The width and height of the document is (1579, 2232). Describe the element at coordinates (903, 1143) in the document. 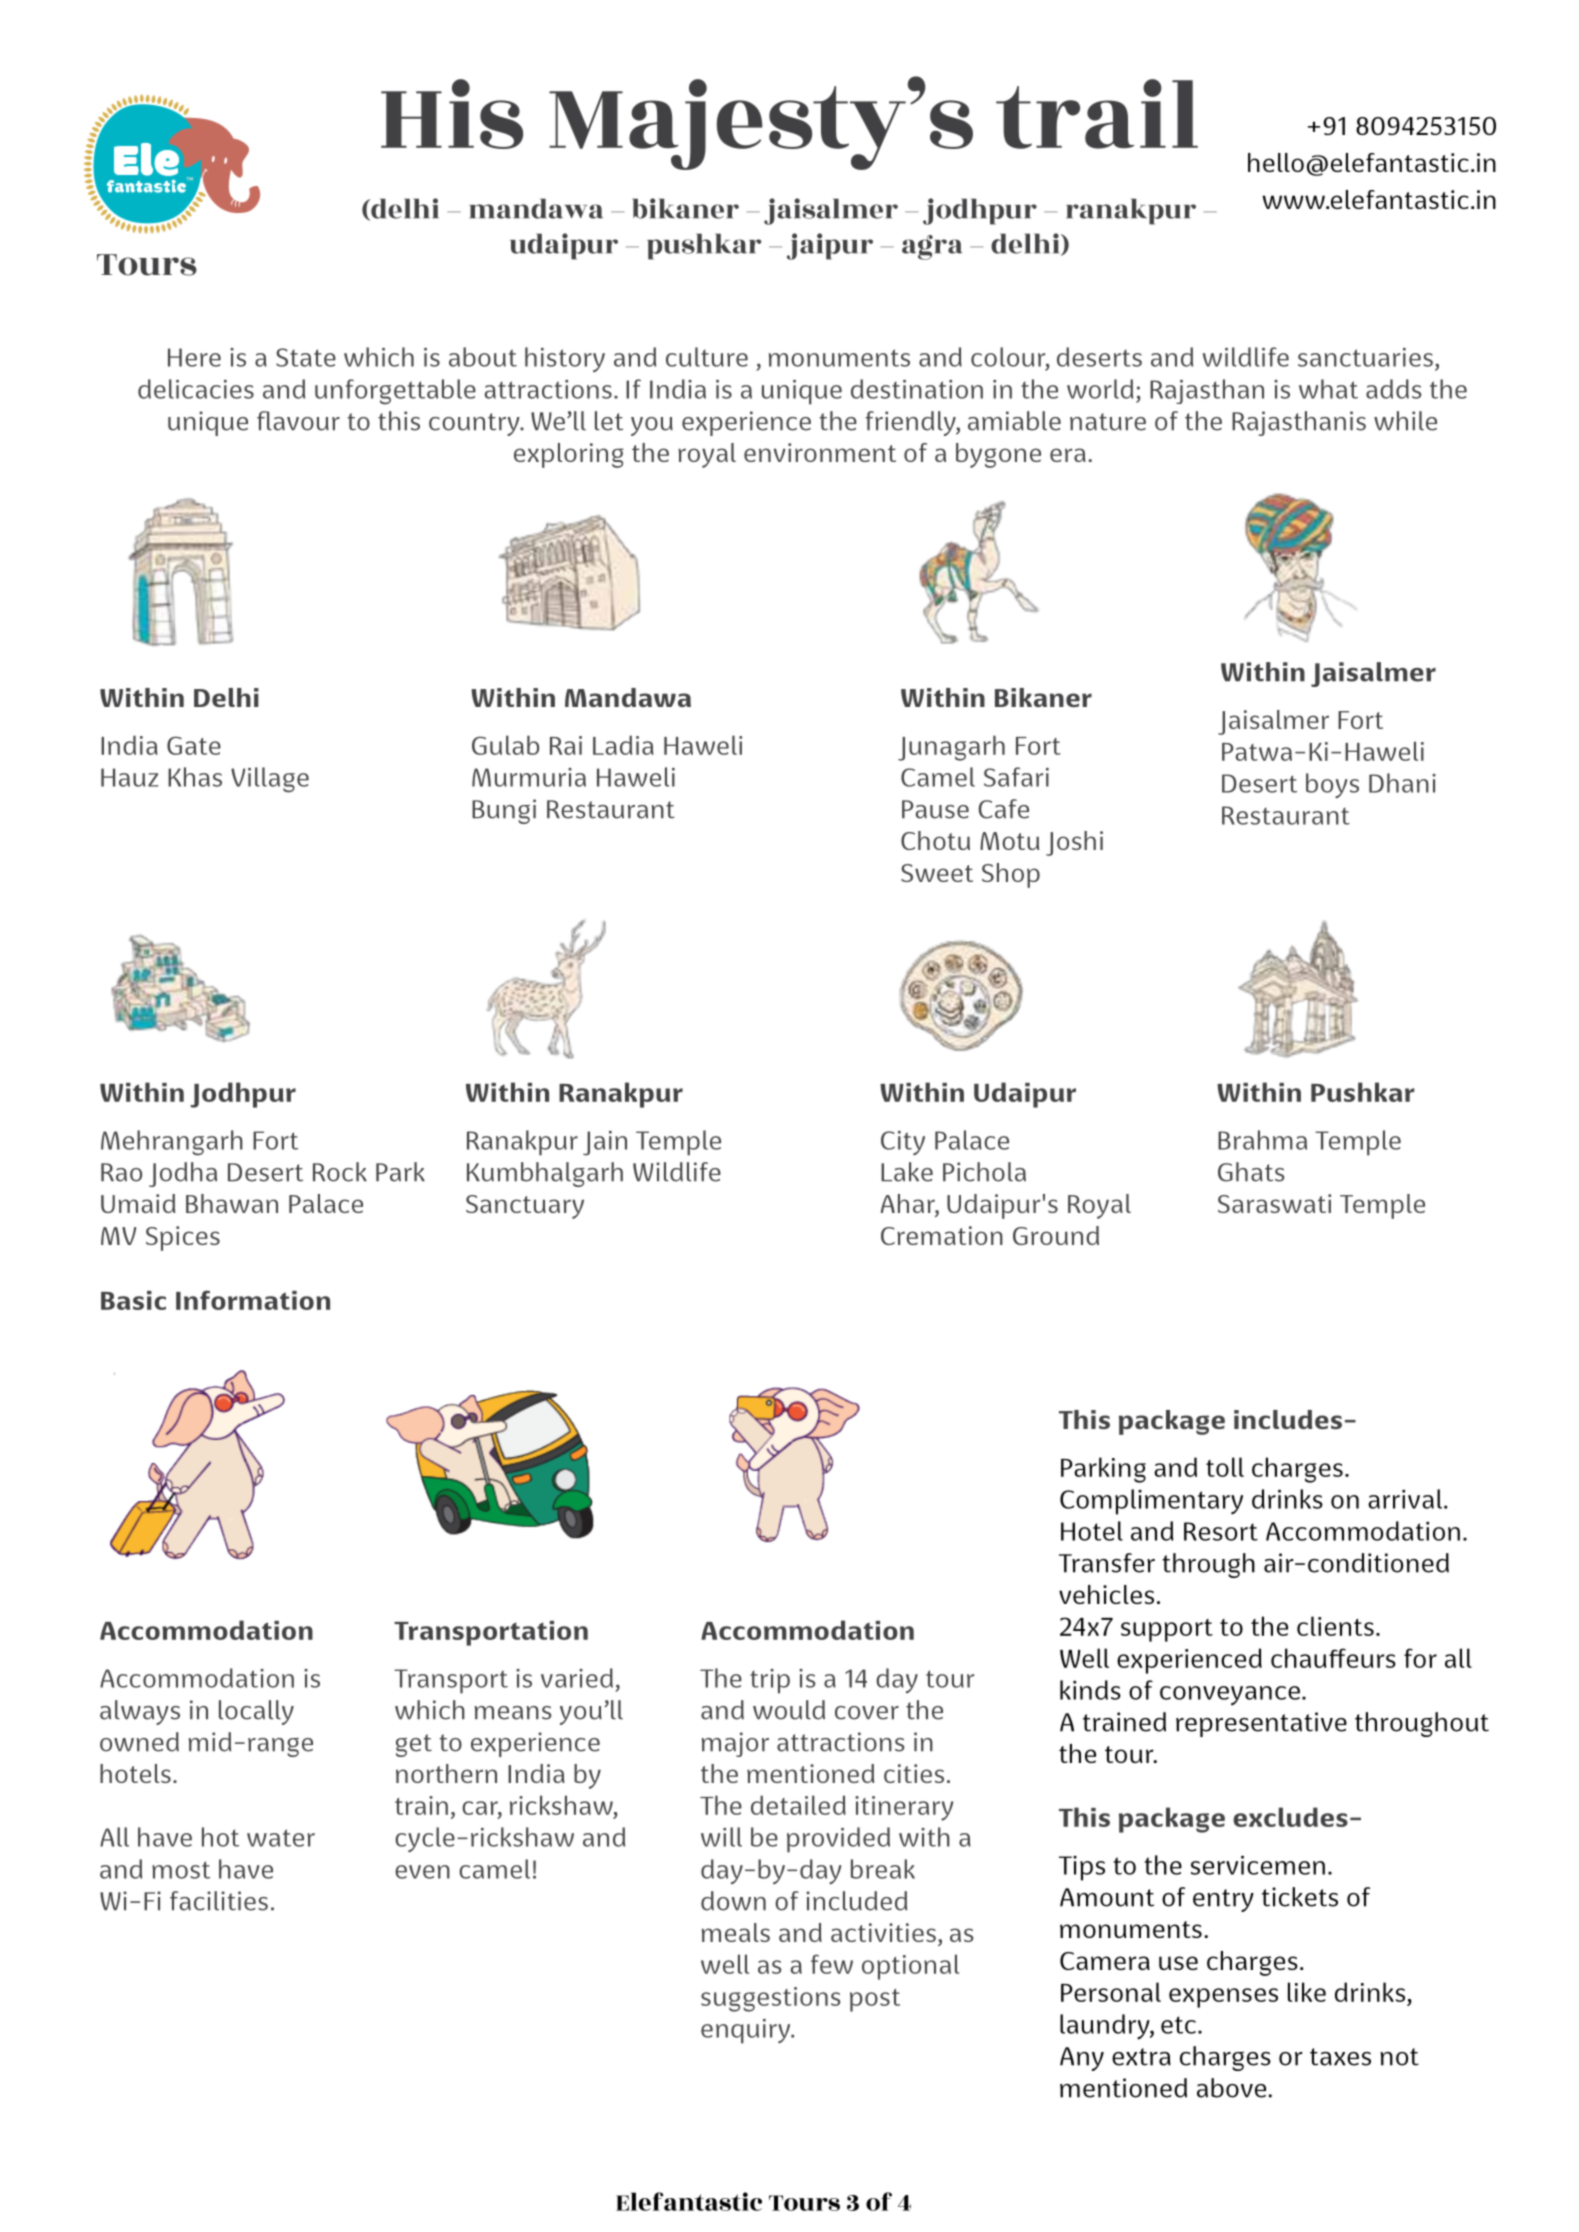

I see `City` at that location.
